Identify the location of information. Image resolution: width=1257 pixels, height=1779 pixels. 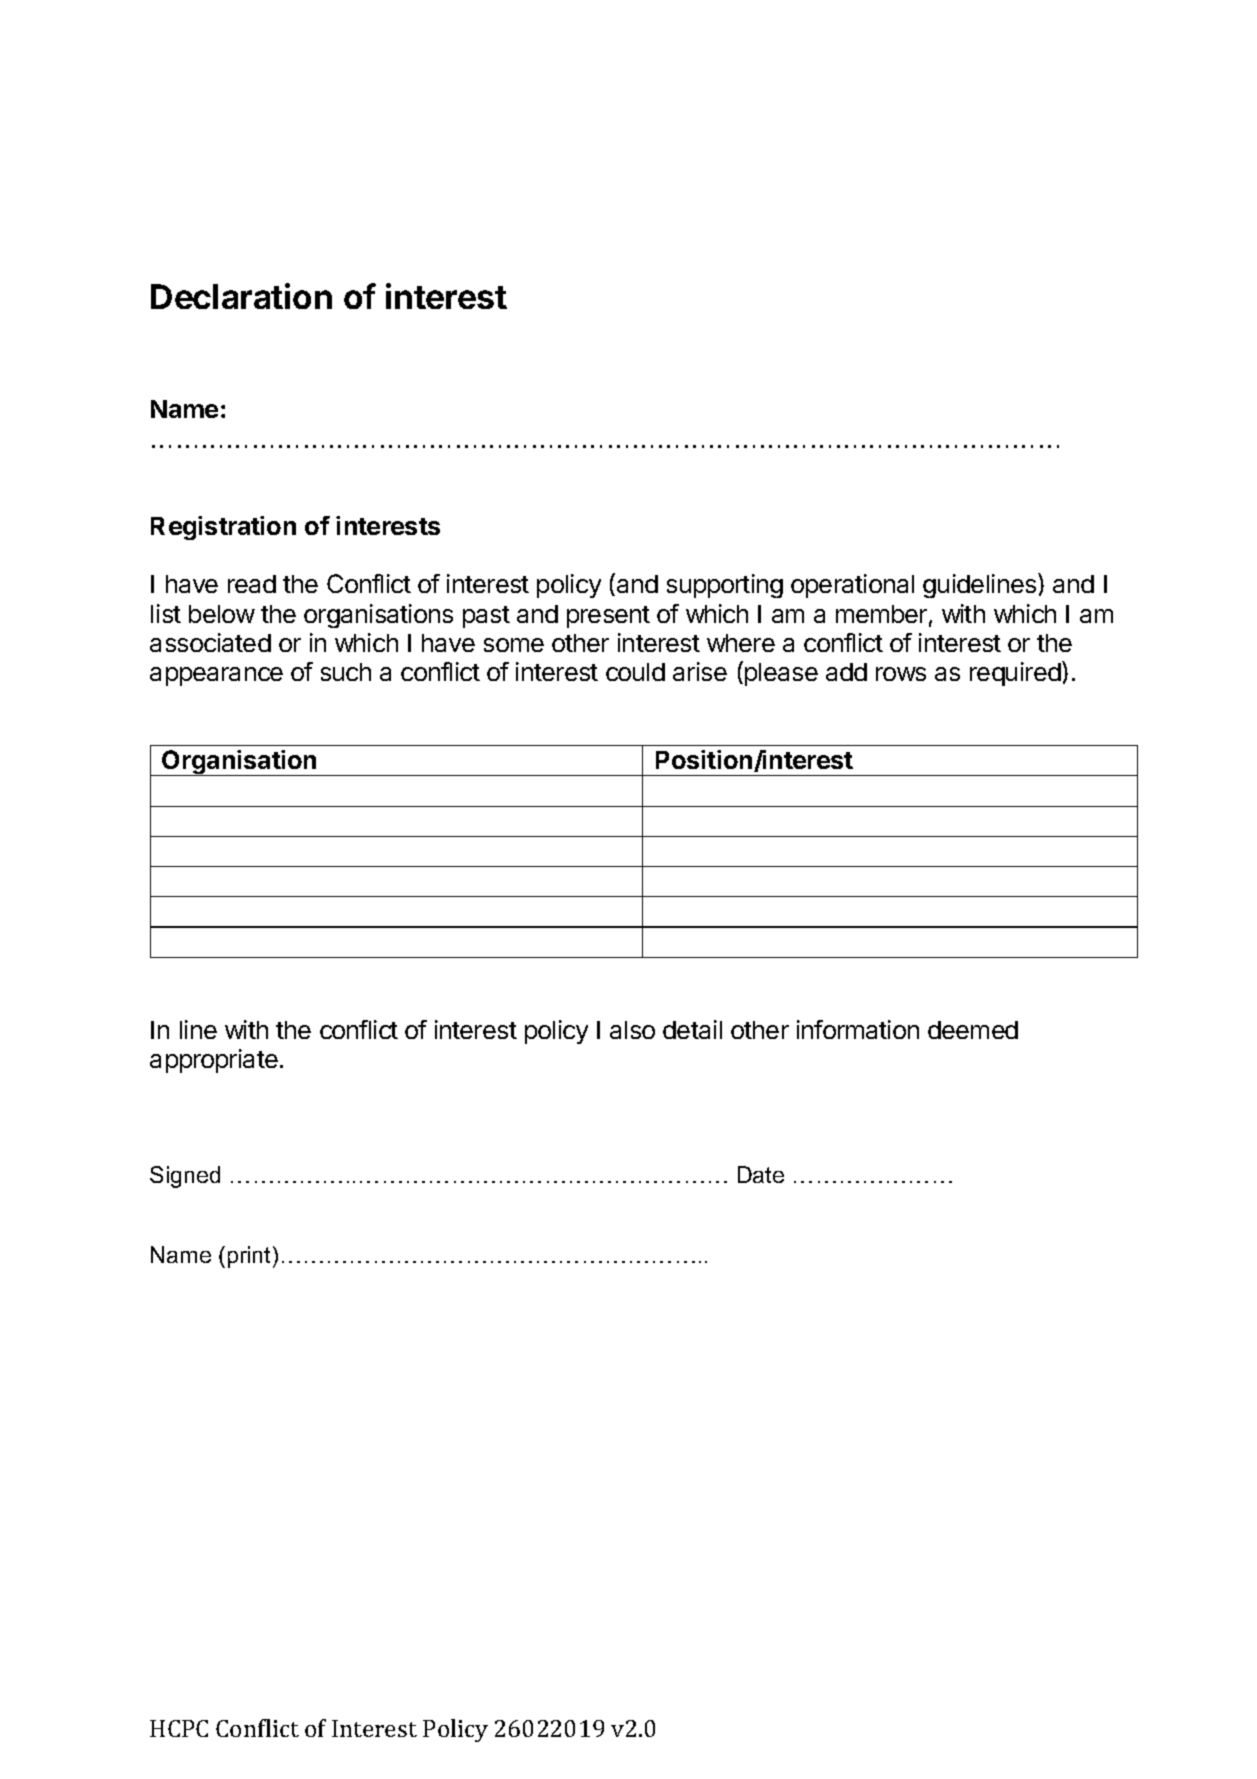
(858, 1029).
